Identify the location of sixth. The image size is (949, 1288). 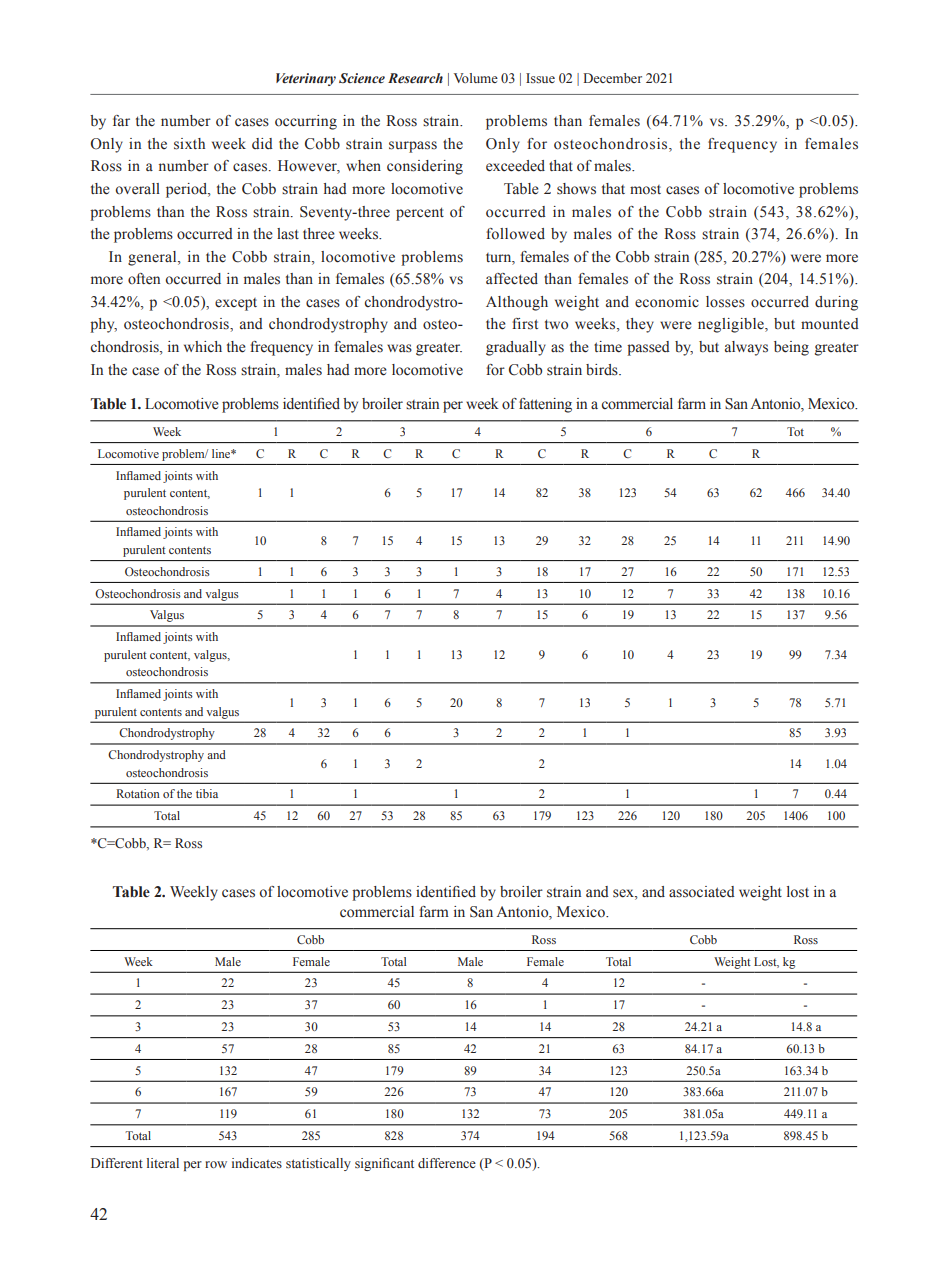
(189, 144).
